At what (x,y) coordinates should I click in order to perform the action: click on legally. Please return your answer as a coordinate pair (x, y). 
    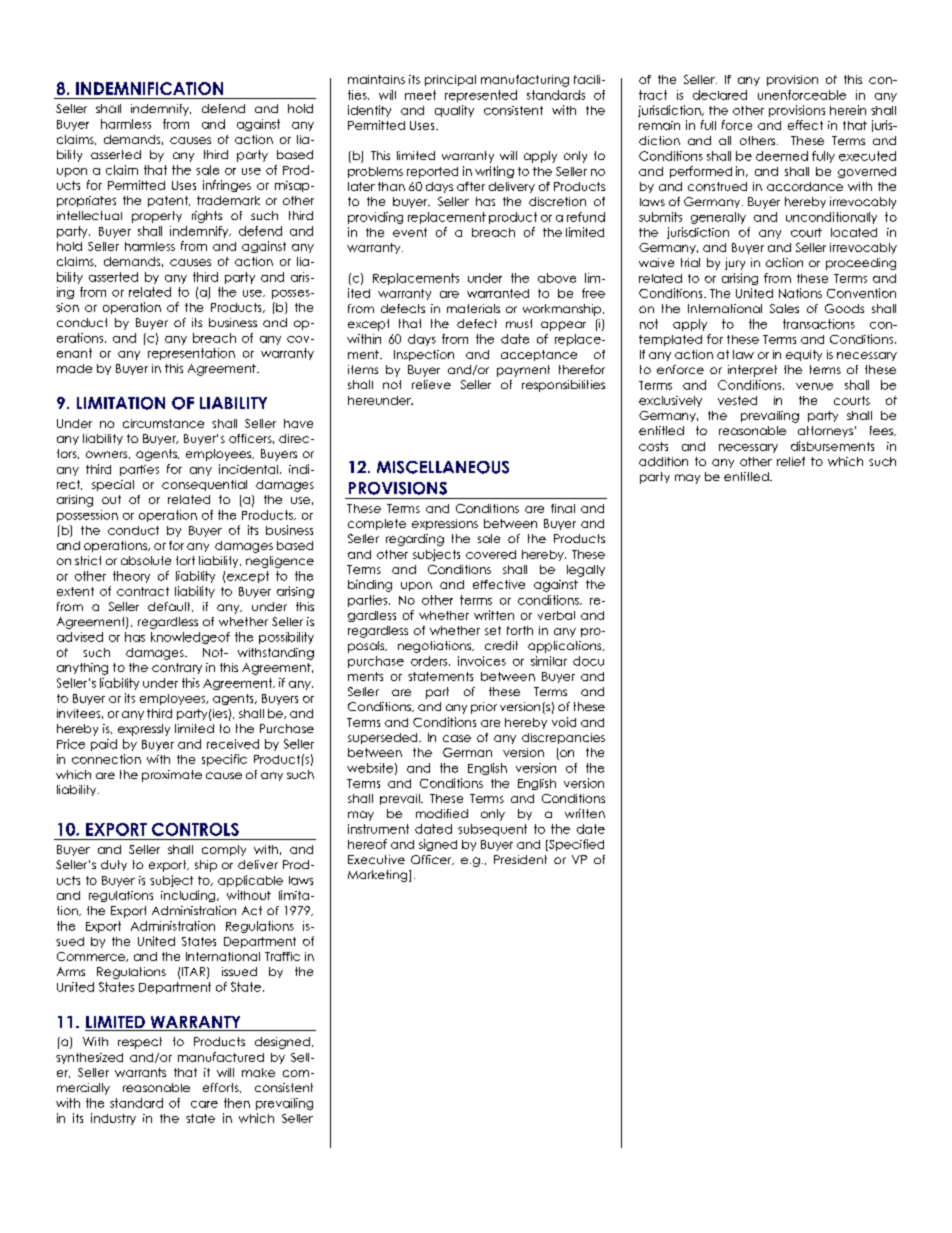
    Looking at the image, I should click on (586, 571).
